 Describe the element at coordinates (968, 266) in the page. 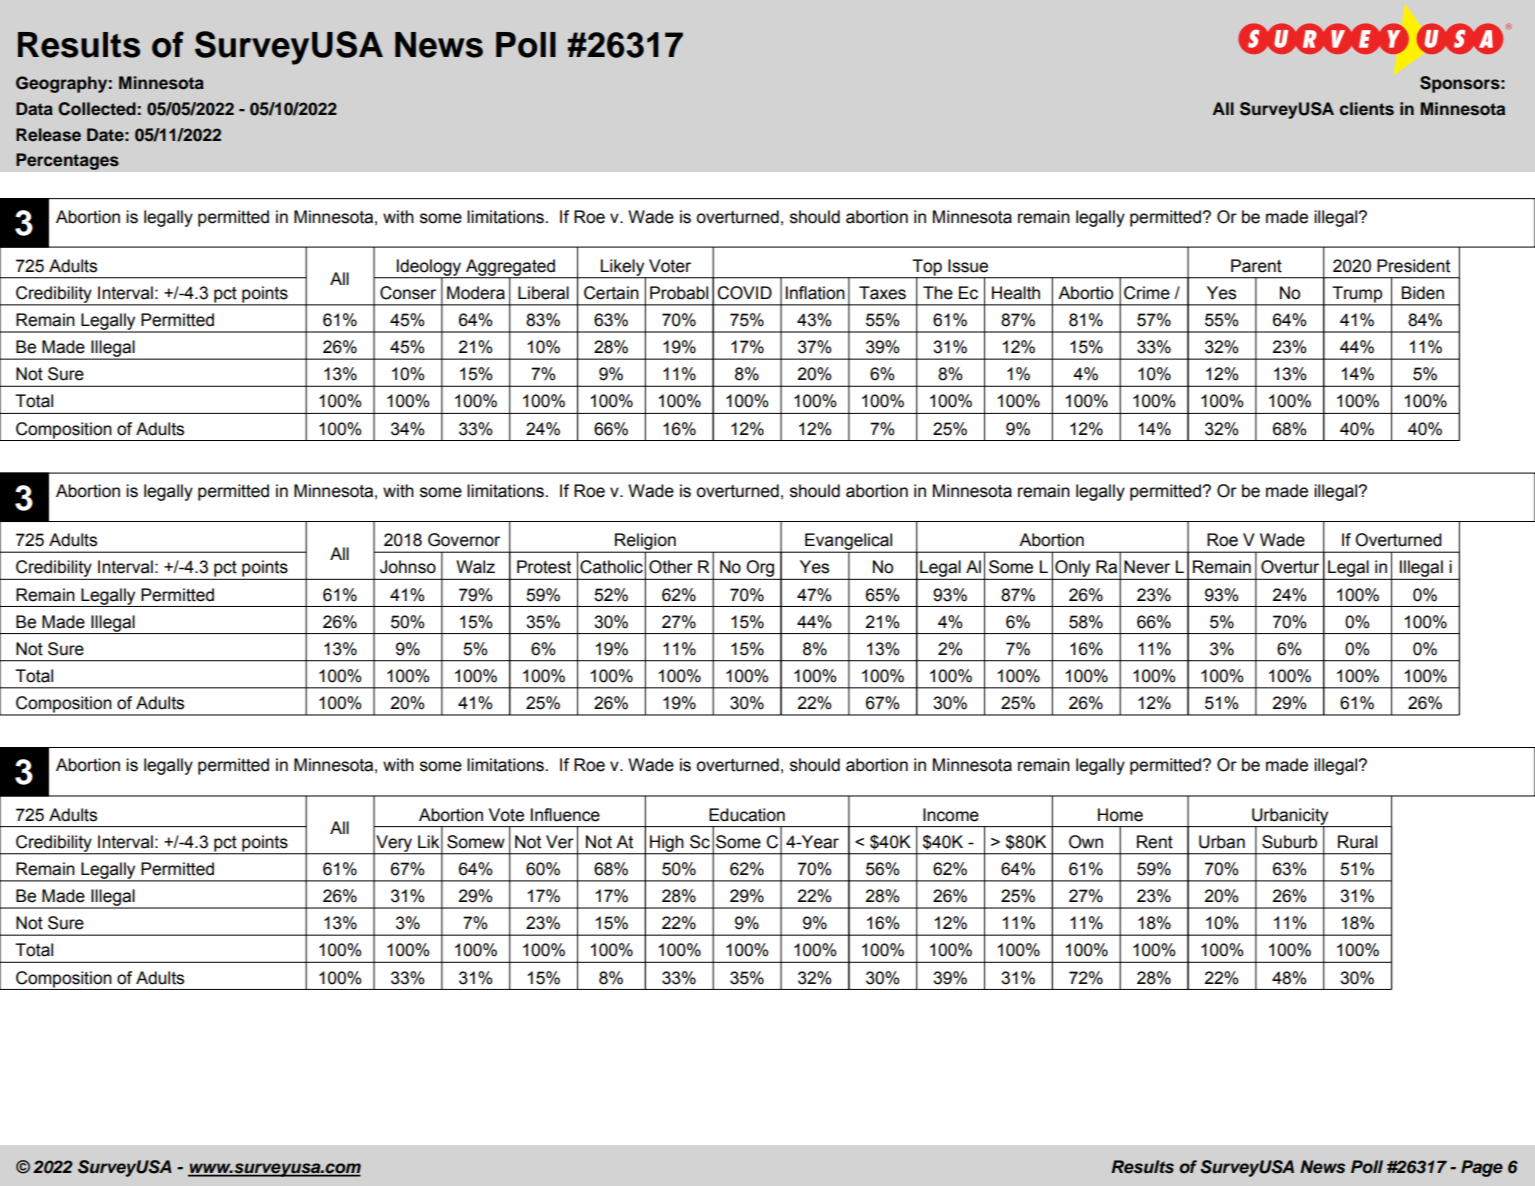

I see `Issue` at that location.
